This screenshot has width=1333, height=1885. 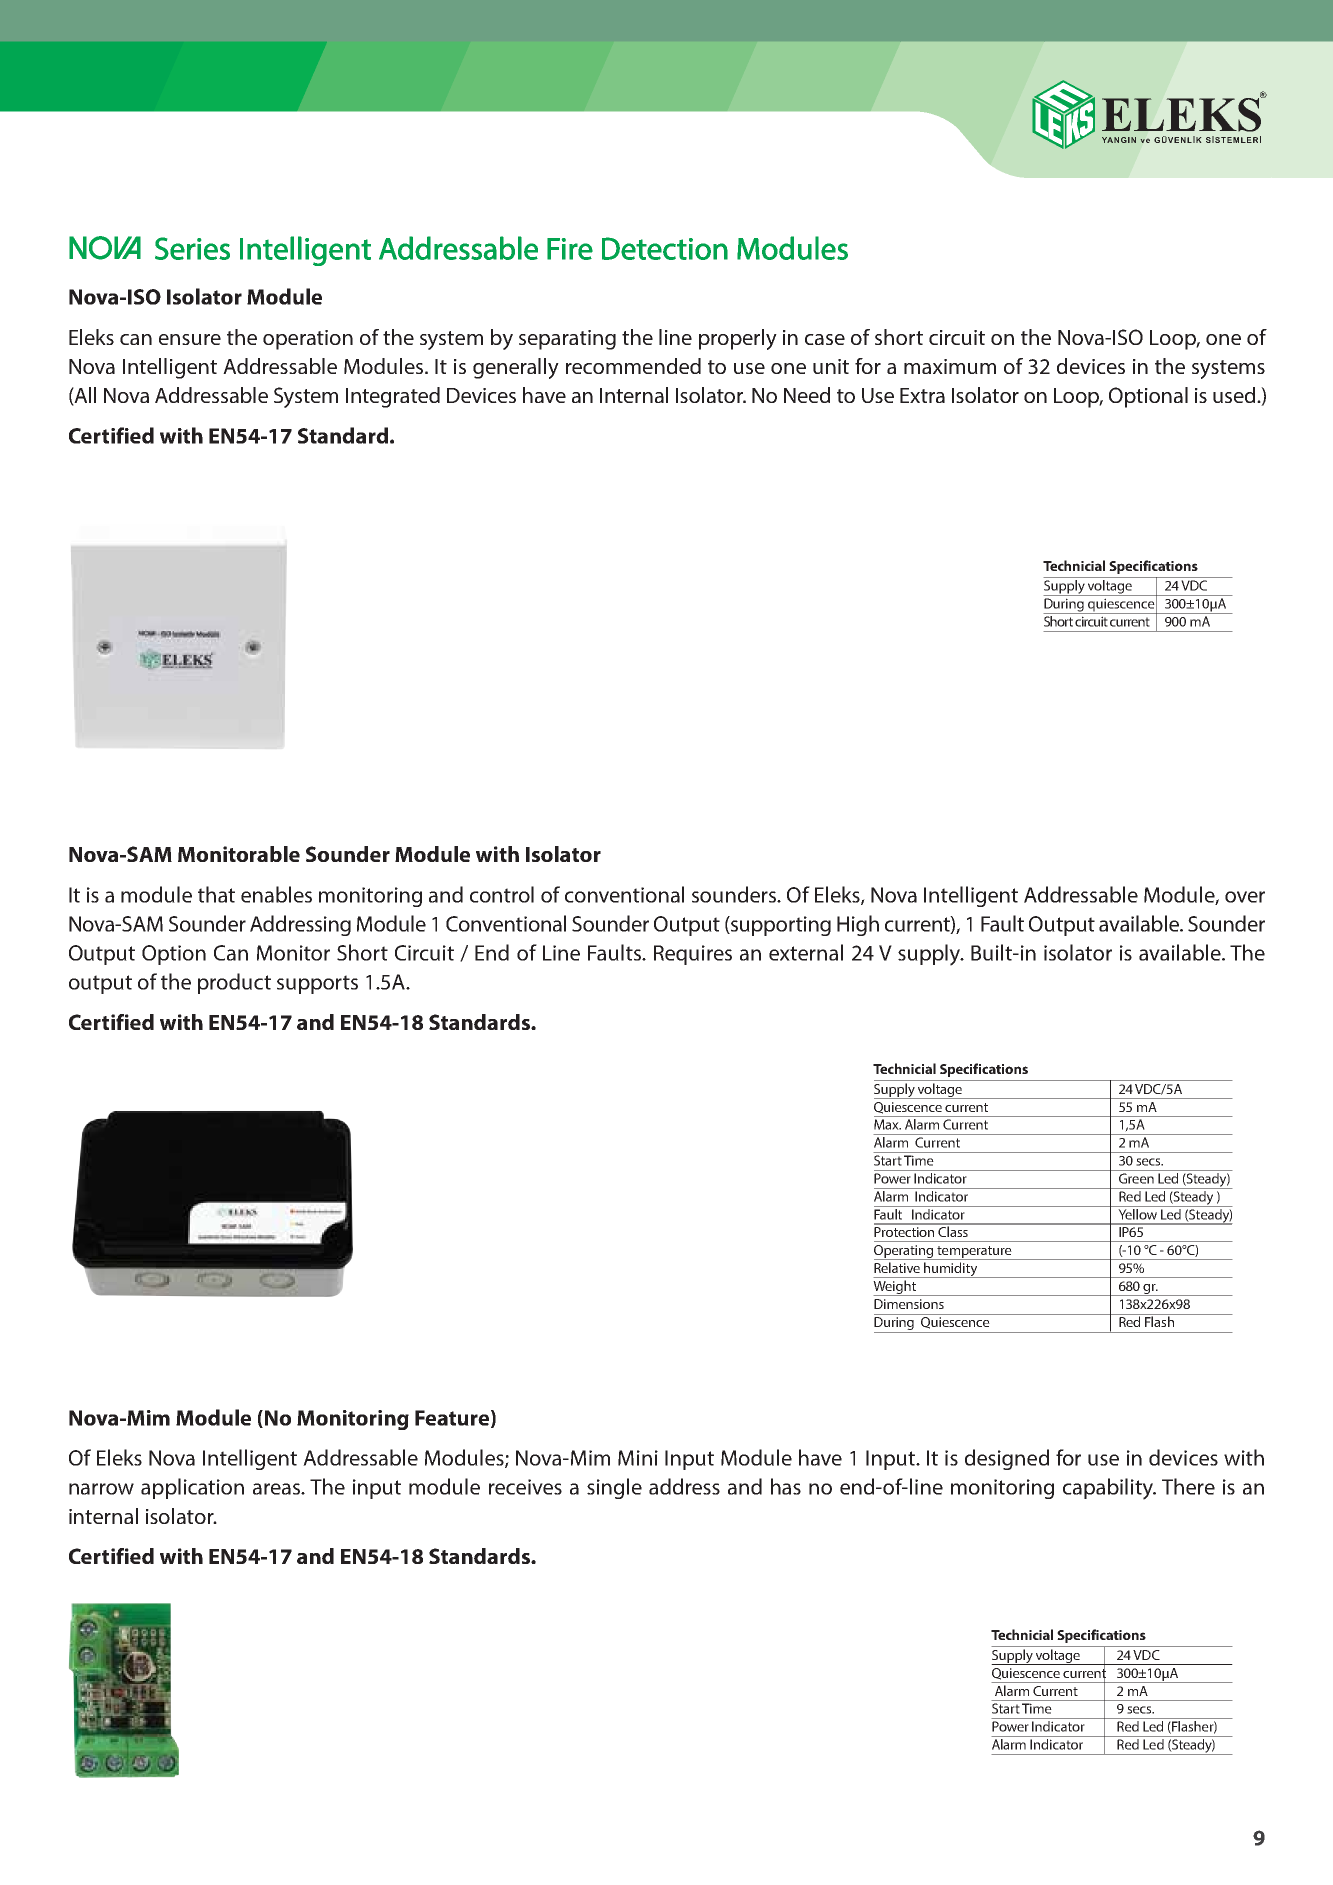 I want to click on product, so click(x=234, y=983).
